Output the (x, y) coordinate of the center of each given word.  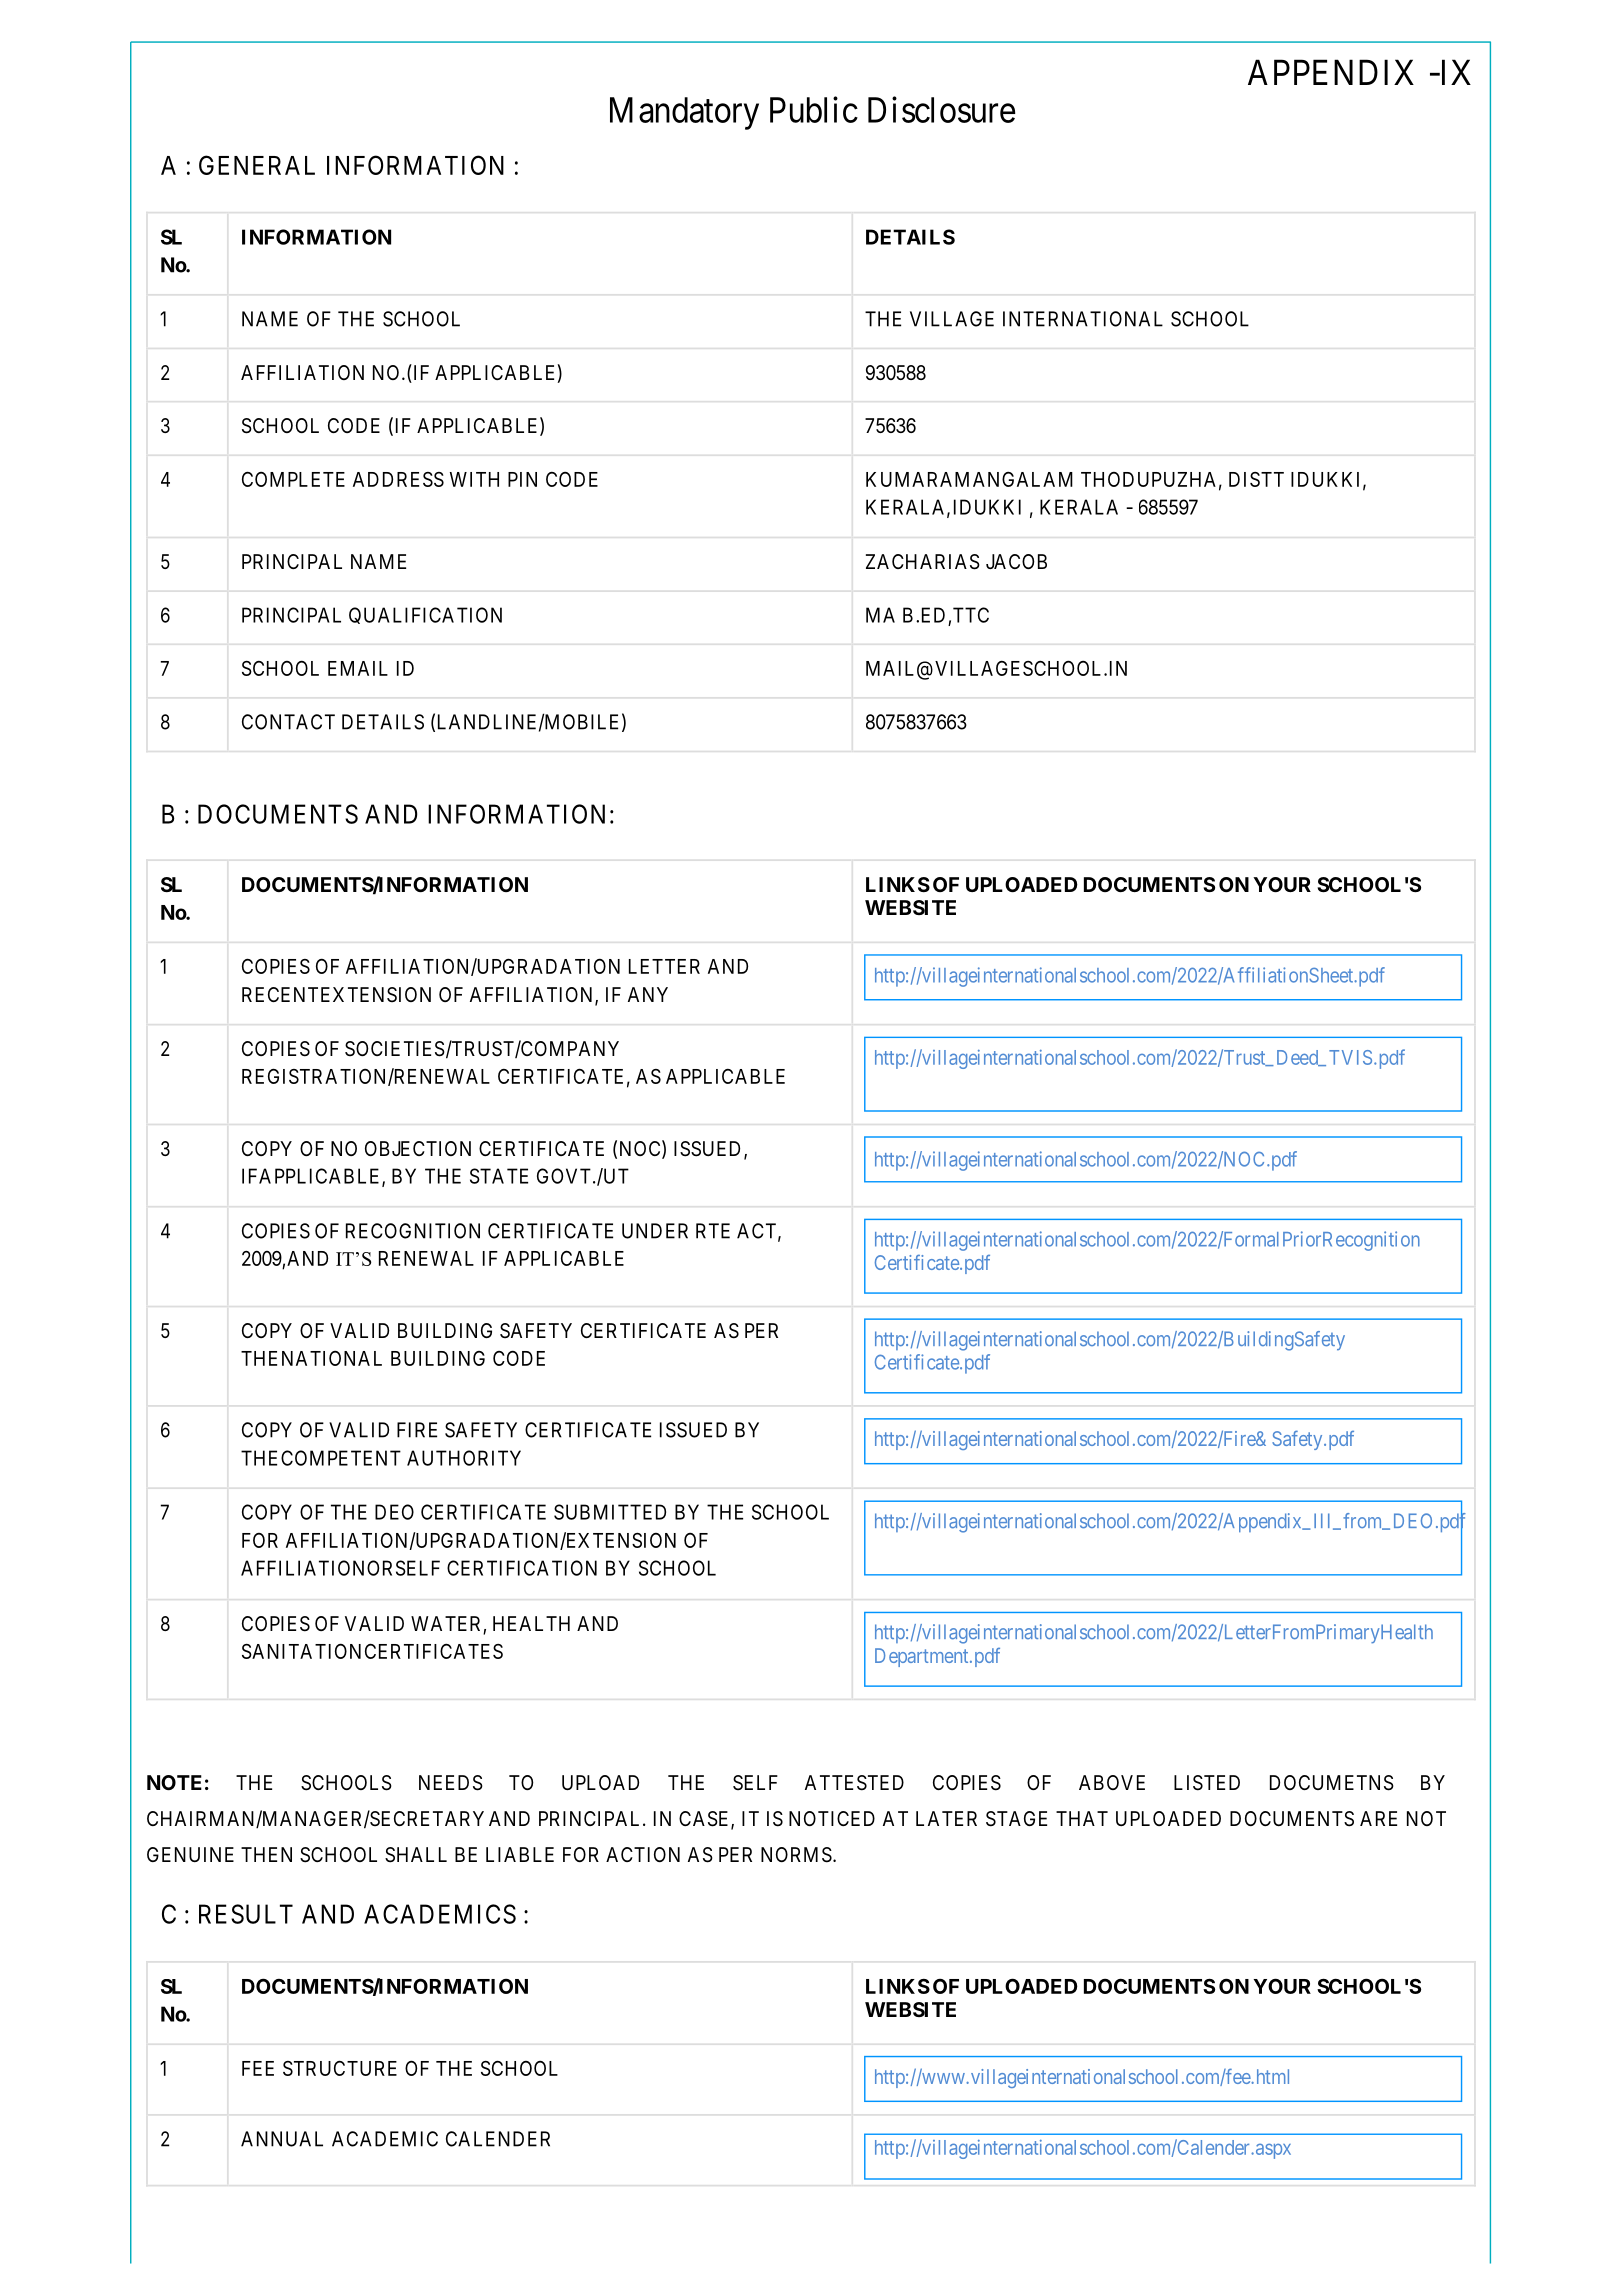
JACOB (1016, 561)
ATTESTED (854, 1783)
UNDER (655, 1231)
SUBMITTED (610, 1512)
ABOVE (1112, 1782)
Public (814, 109)
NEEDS (451, 1783)
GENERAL (257, 165)
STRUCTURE (340, 2068)
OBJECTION (418, 1148)
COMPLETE (293, 479)
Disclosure (941, 109)
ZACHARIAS (923, 562)
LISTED (1207, 1783)
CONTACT (288, 722)
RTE (713, 1231)
